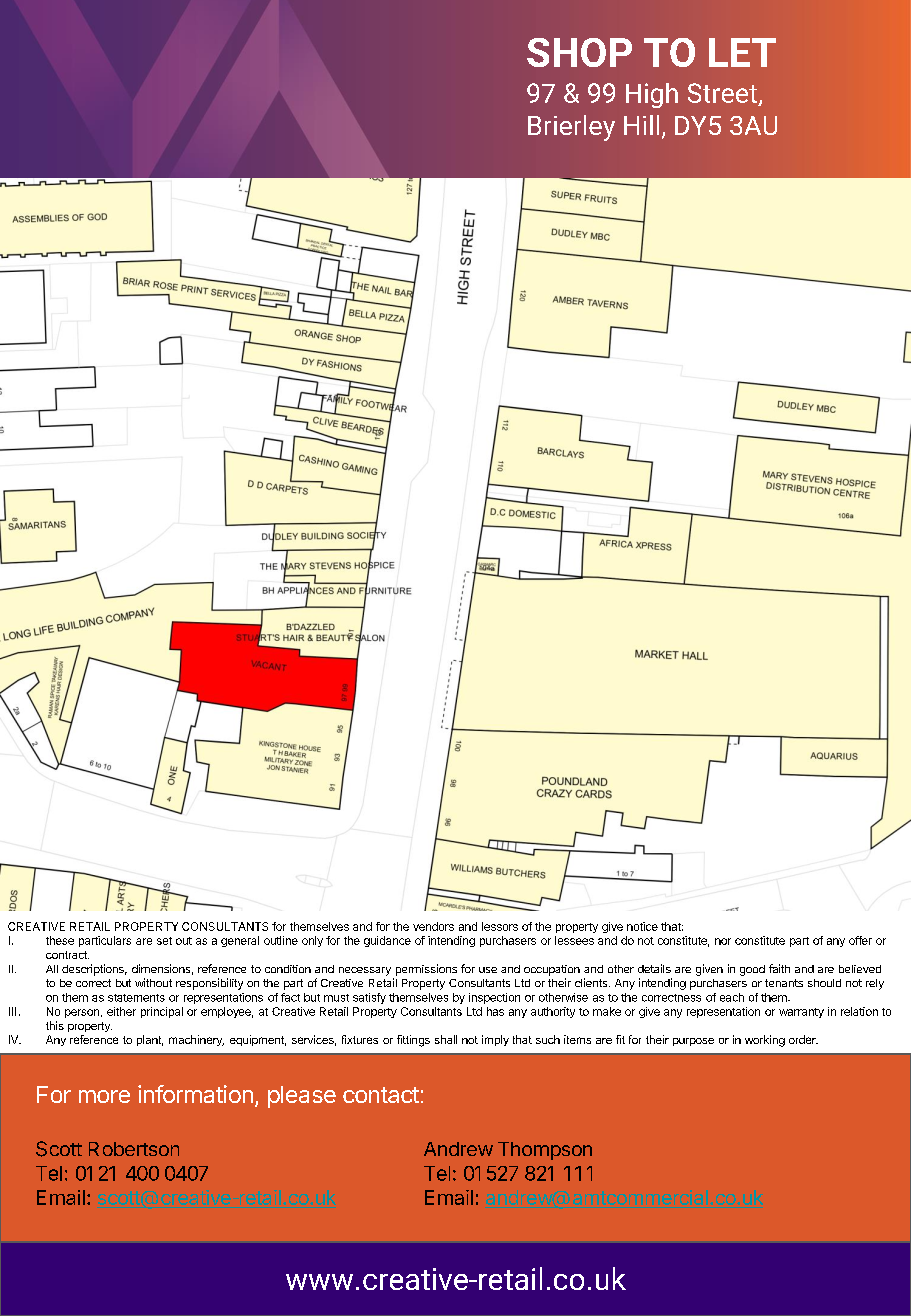  Describe the element at coordinates (641, 125) in the document. I see `Hill` at that location.
